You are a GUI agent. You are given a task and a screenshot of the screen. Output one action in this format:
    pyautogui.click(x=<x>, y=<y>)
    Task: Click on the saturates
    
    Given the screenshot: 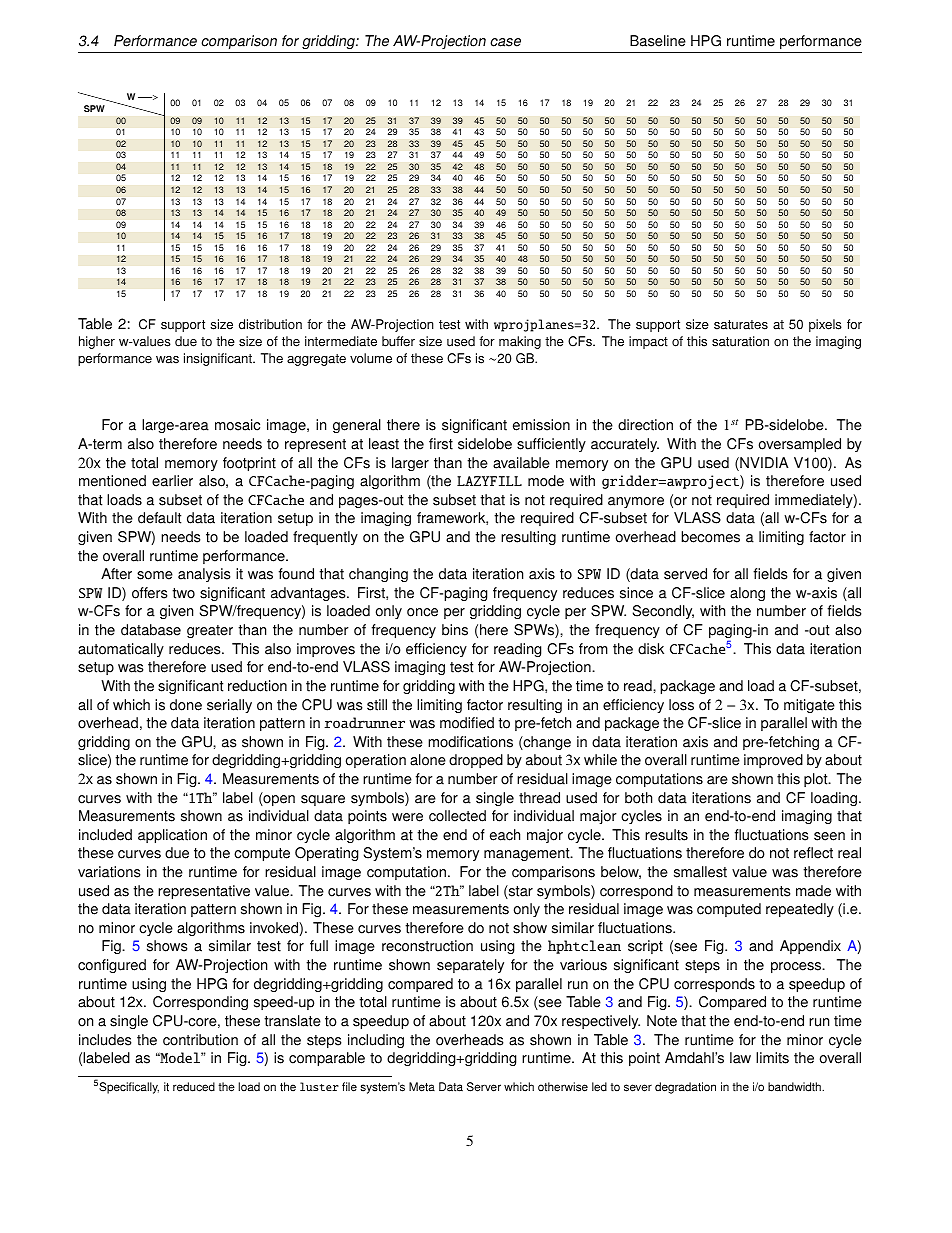 What is the action you would take?
    pyautogui.click(x=741, y=325)
